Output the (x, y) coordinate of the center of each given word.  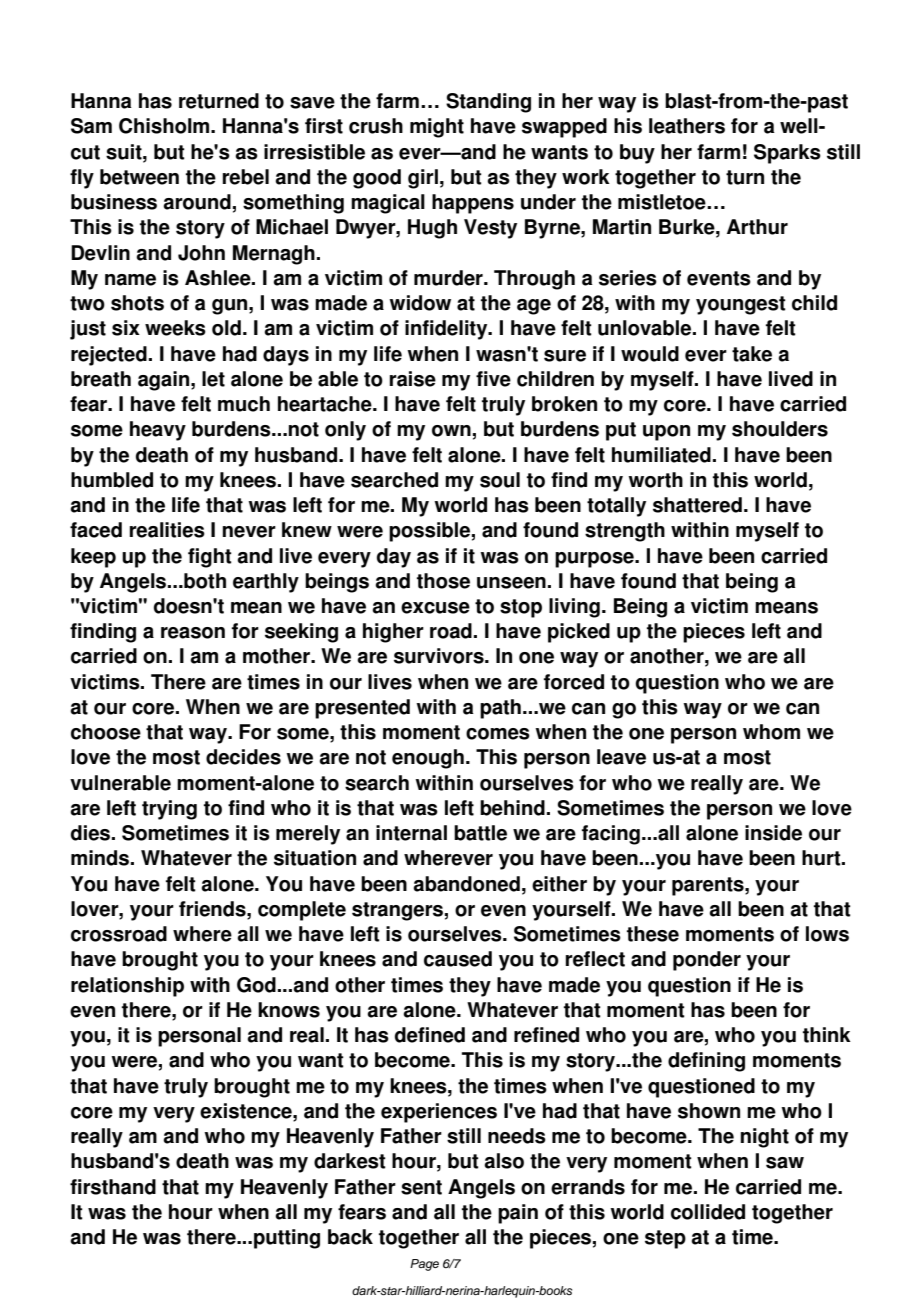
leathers (687, 126)
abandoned (466, 884)
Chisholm (165, 126)
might (437, 128)
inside (773, 833)
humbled (112, 480)
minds (101, 858)
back (350, 1237)
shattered (697, 505)
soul (500, 480)
